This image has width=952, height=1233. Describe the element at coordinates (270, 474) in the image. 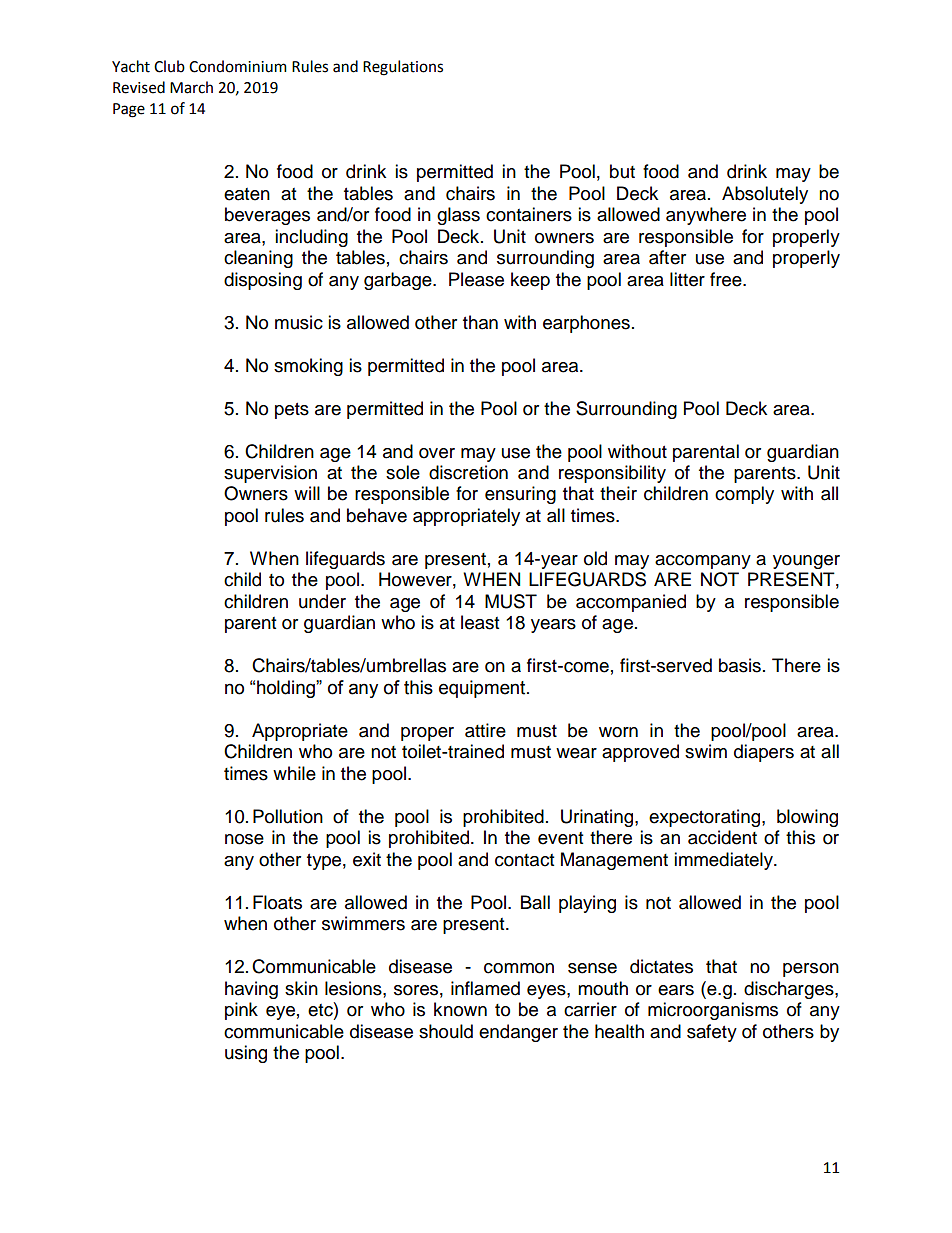

I see `supervision` at that location.
